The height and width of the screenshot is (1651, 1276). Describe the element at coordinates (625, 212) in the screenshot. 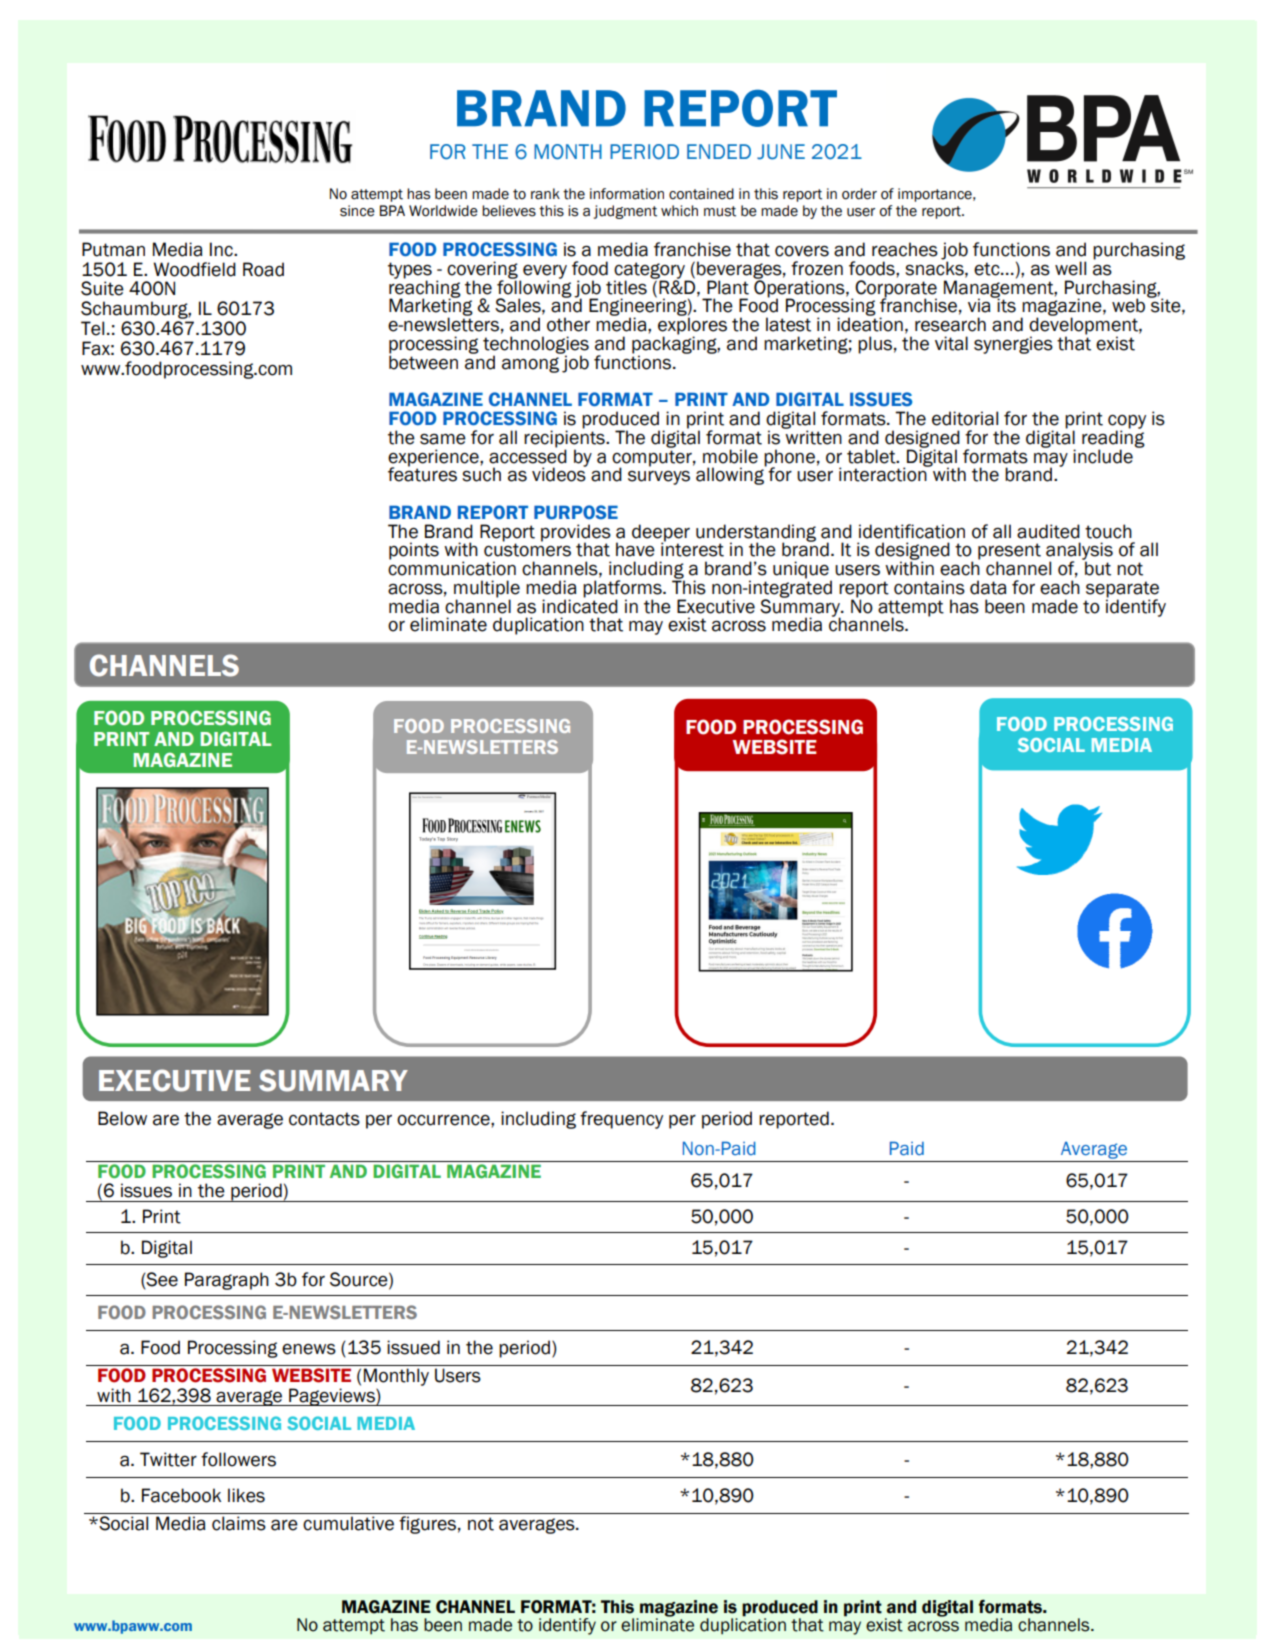

I see `judgment` at that location.
